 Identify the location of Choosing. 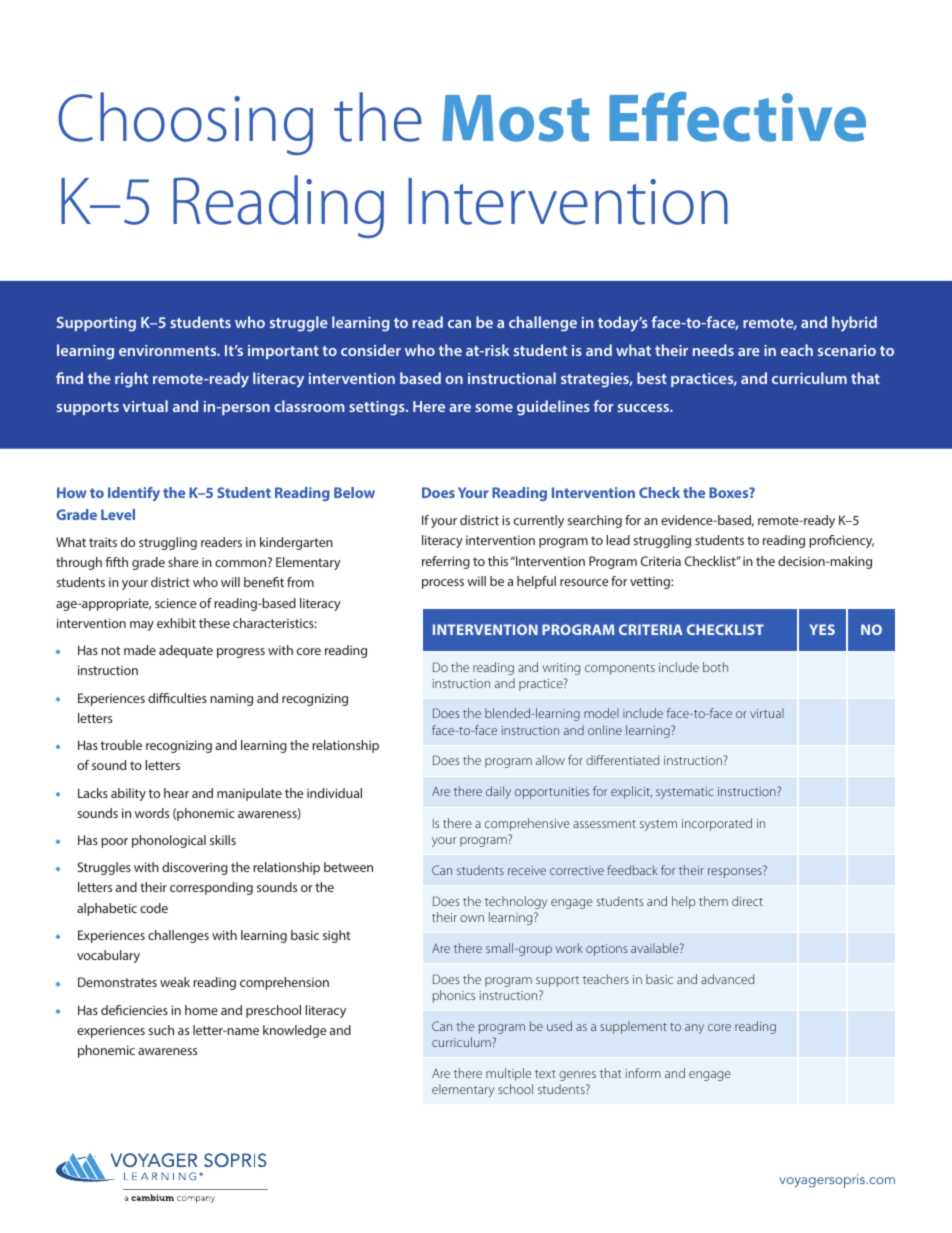
(185, 123).
